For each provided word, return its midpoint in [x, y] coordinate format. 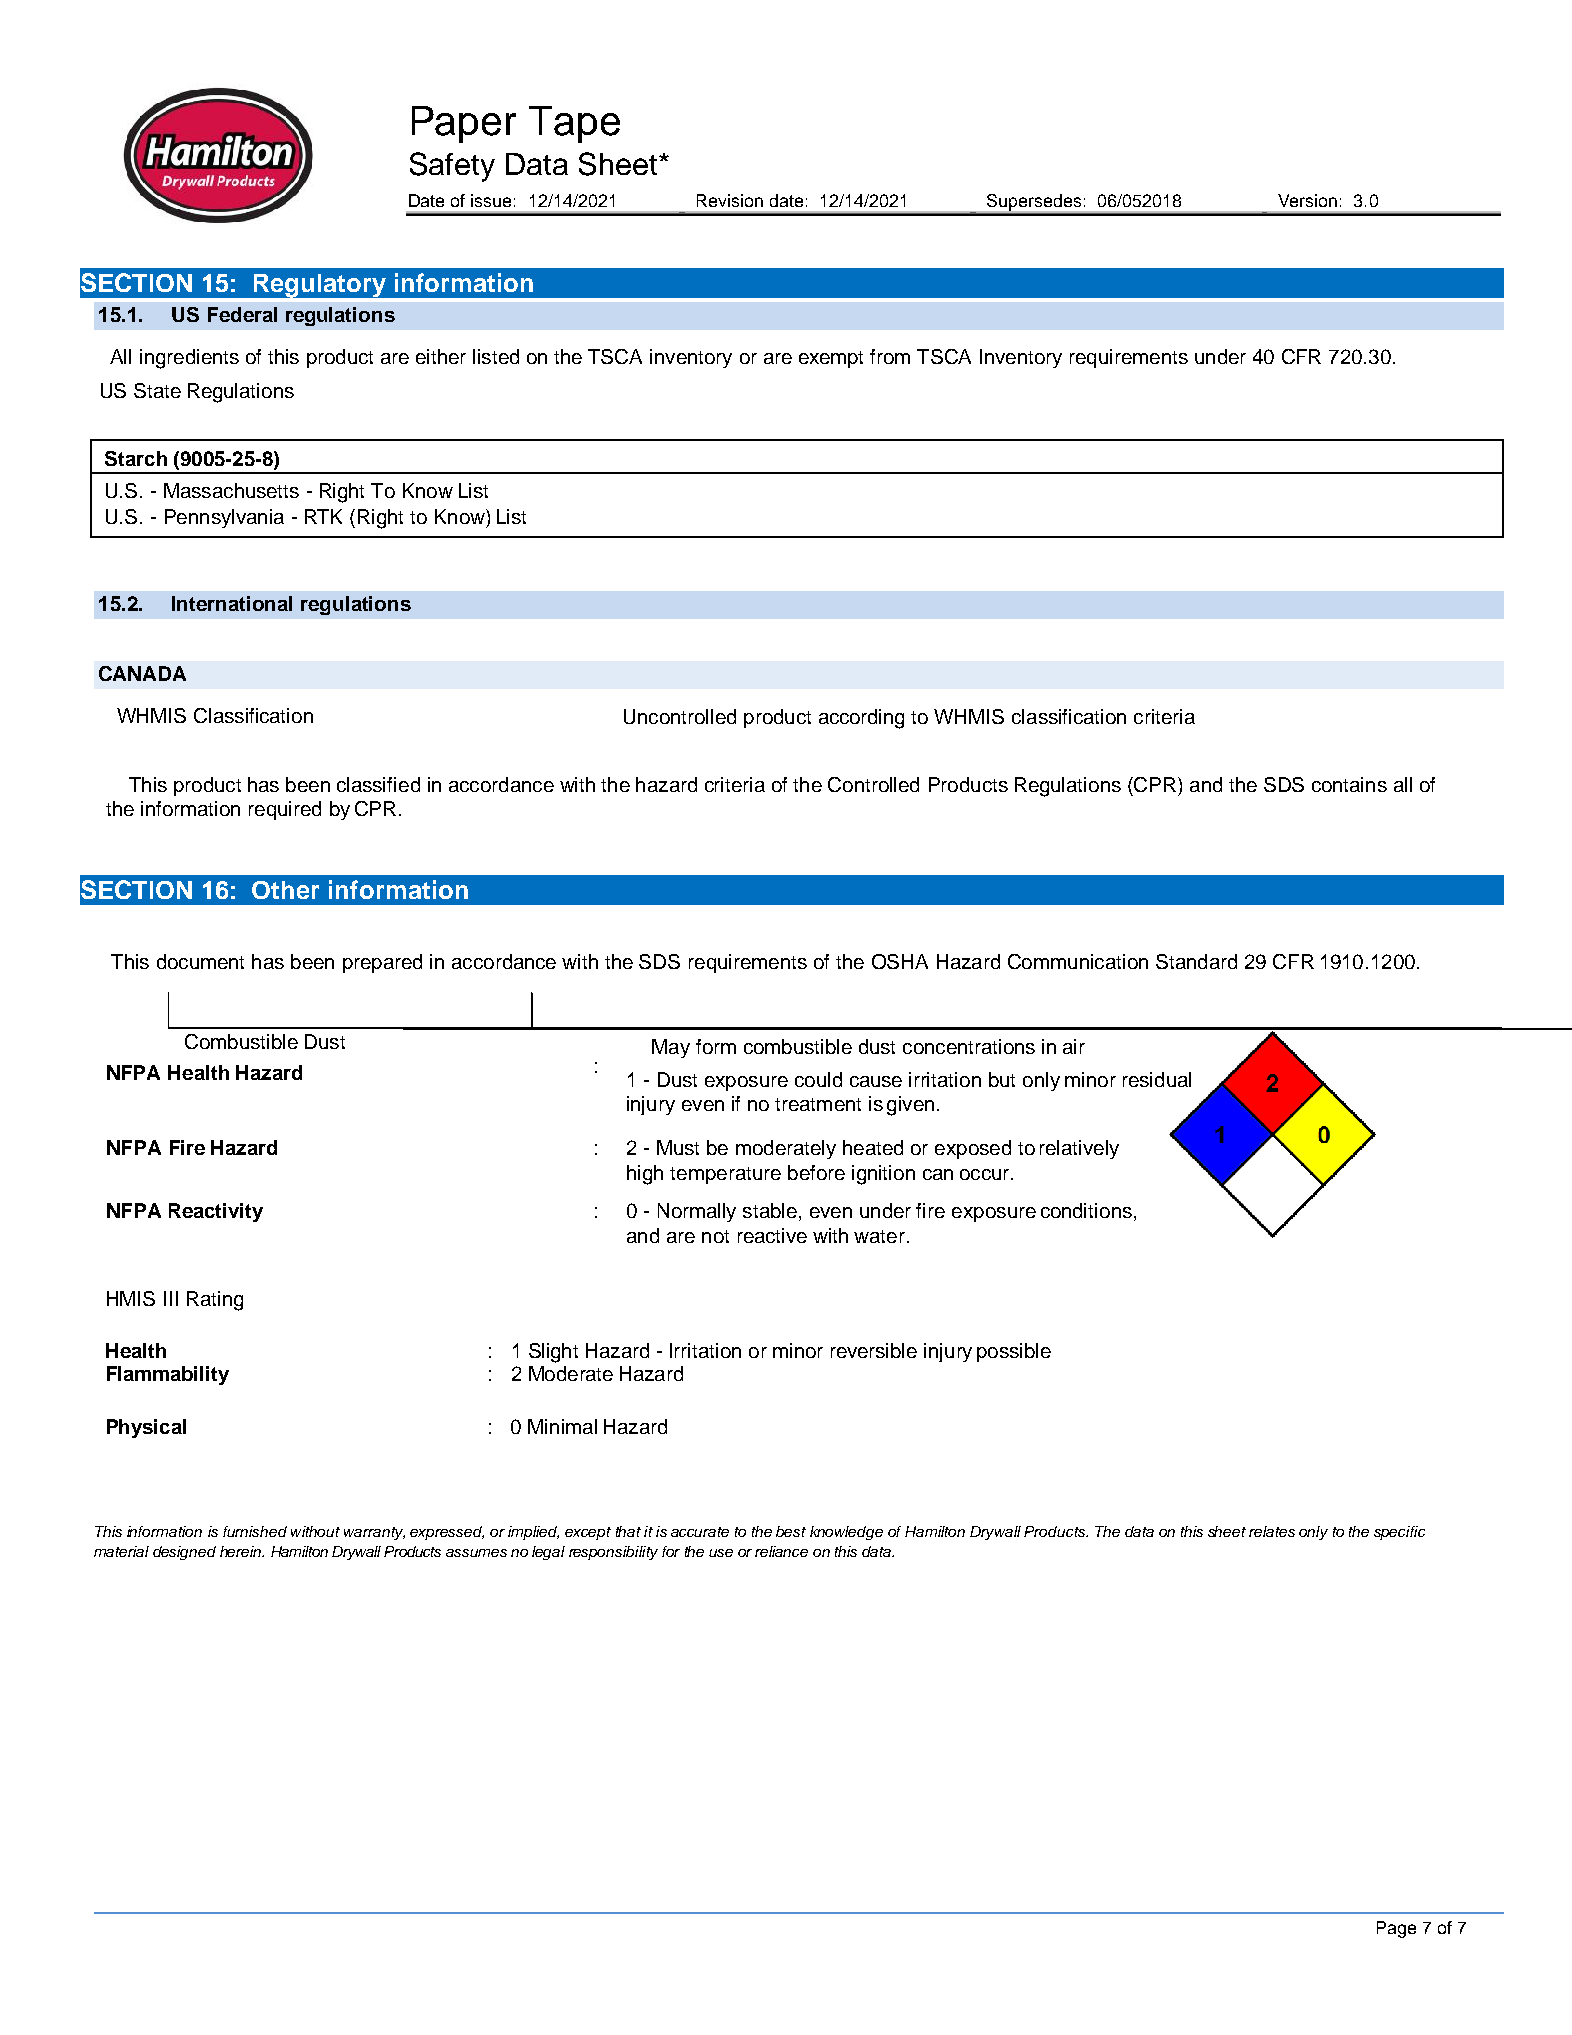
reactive [772, 1235]
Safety [452, 167]
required [285, 810]
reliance [781, 1551]
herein [242, 1551]
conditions [1086, 1210]
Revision [730, 200]
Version [1307, 200]
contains [1349, 784]
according [861, 719]
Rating [215, 1301]
